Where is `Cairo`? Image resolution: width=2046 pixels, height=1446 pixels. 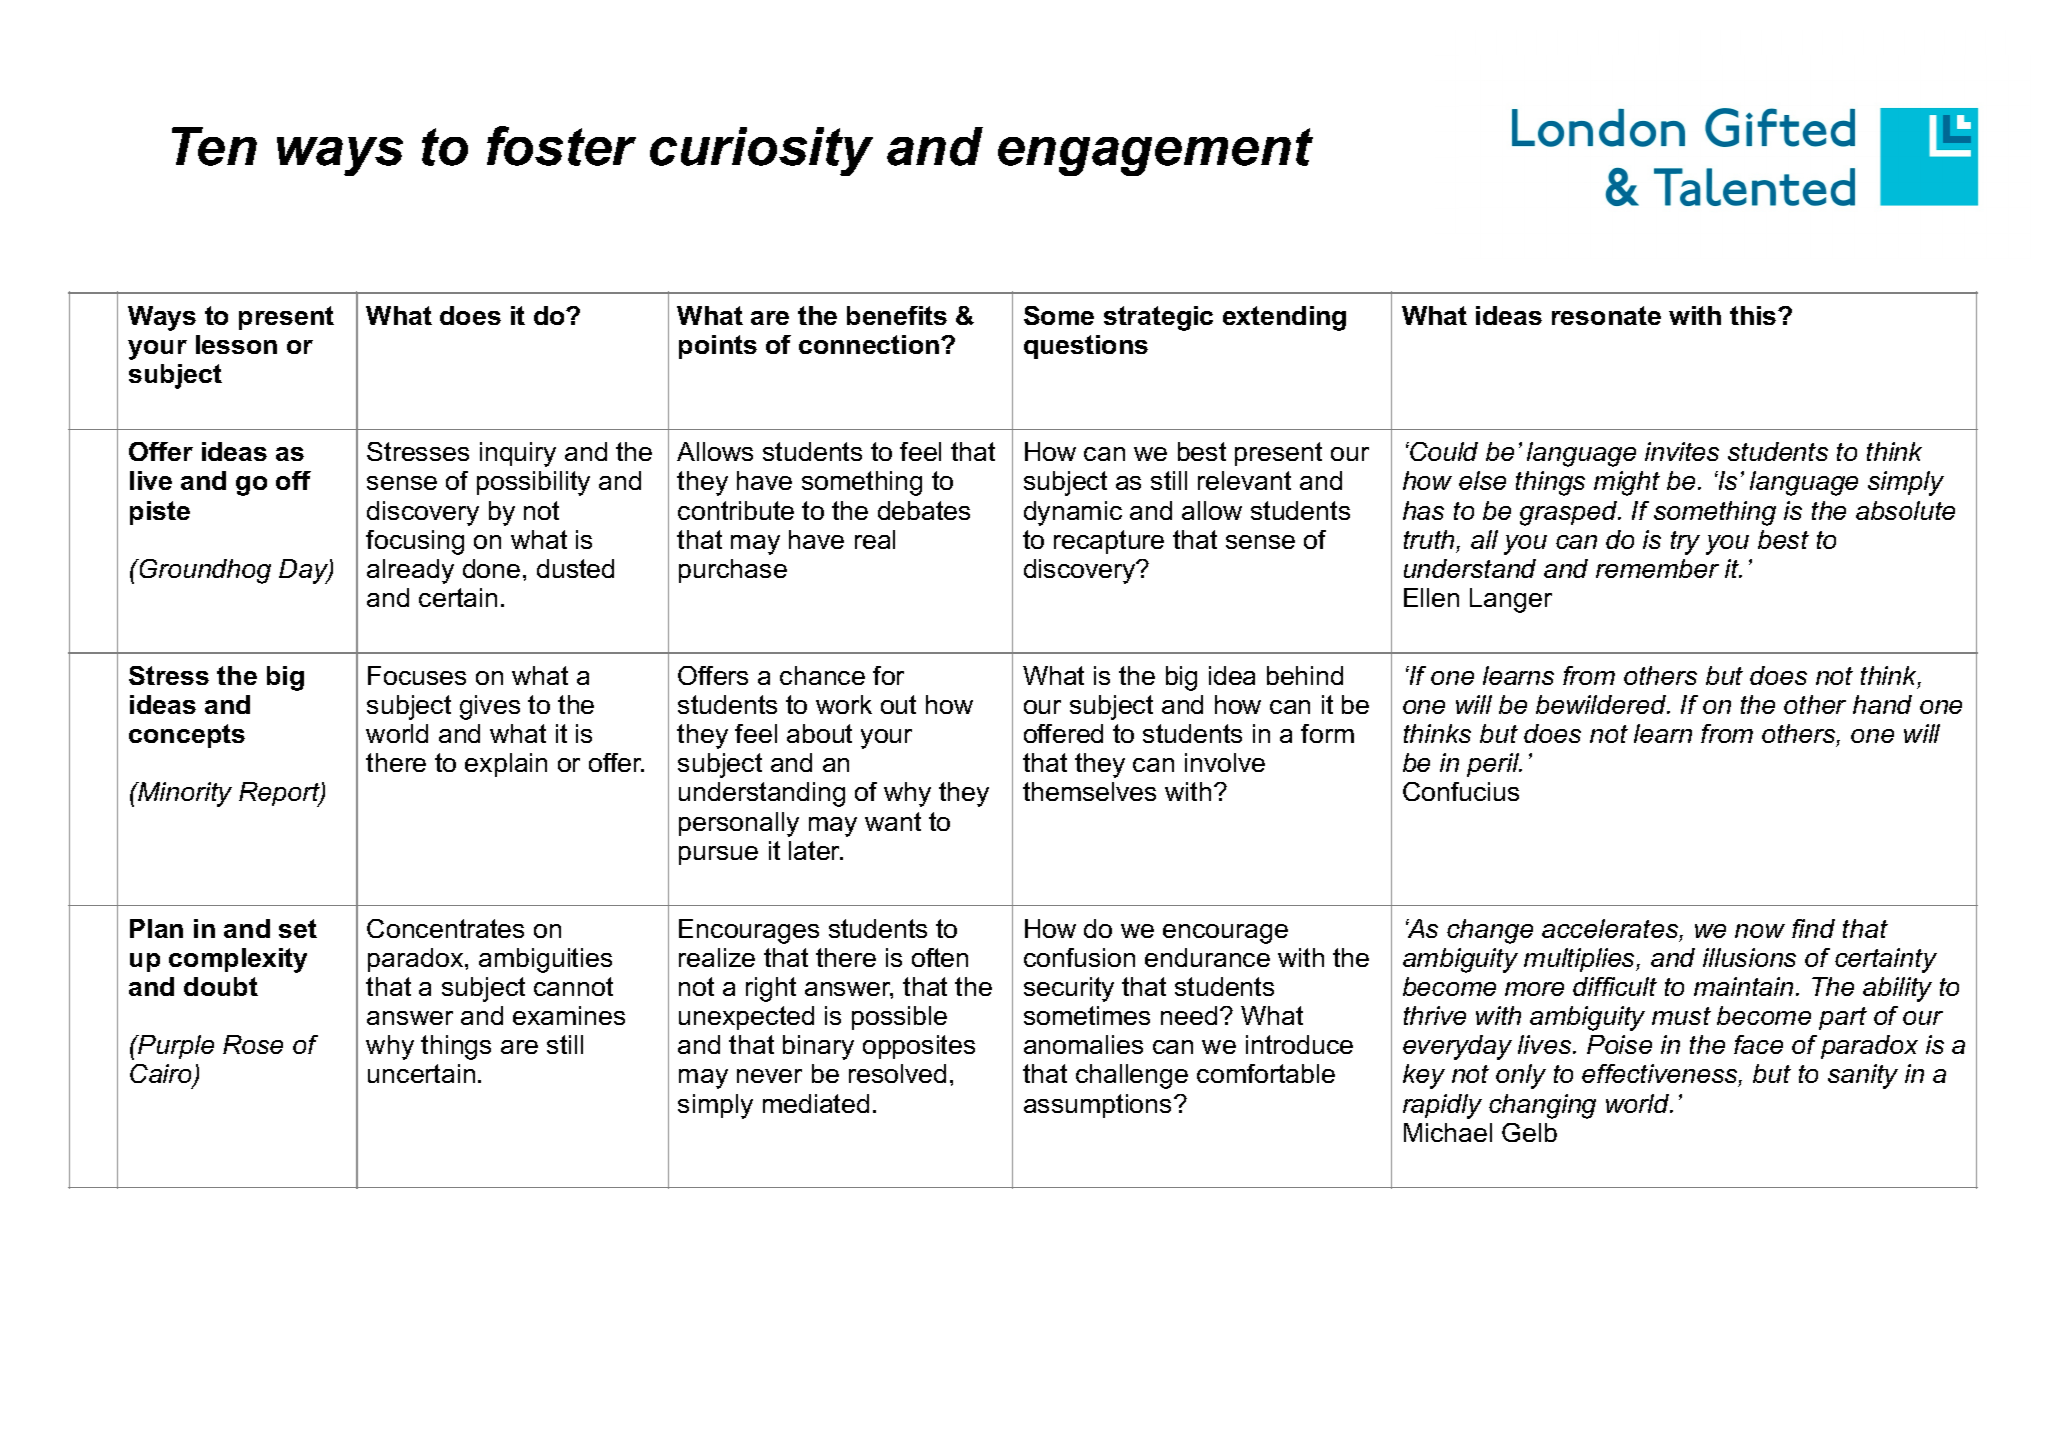 Cairo is located at coordinates (162, 1075).
